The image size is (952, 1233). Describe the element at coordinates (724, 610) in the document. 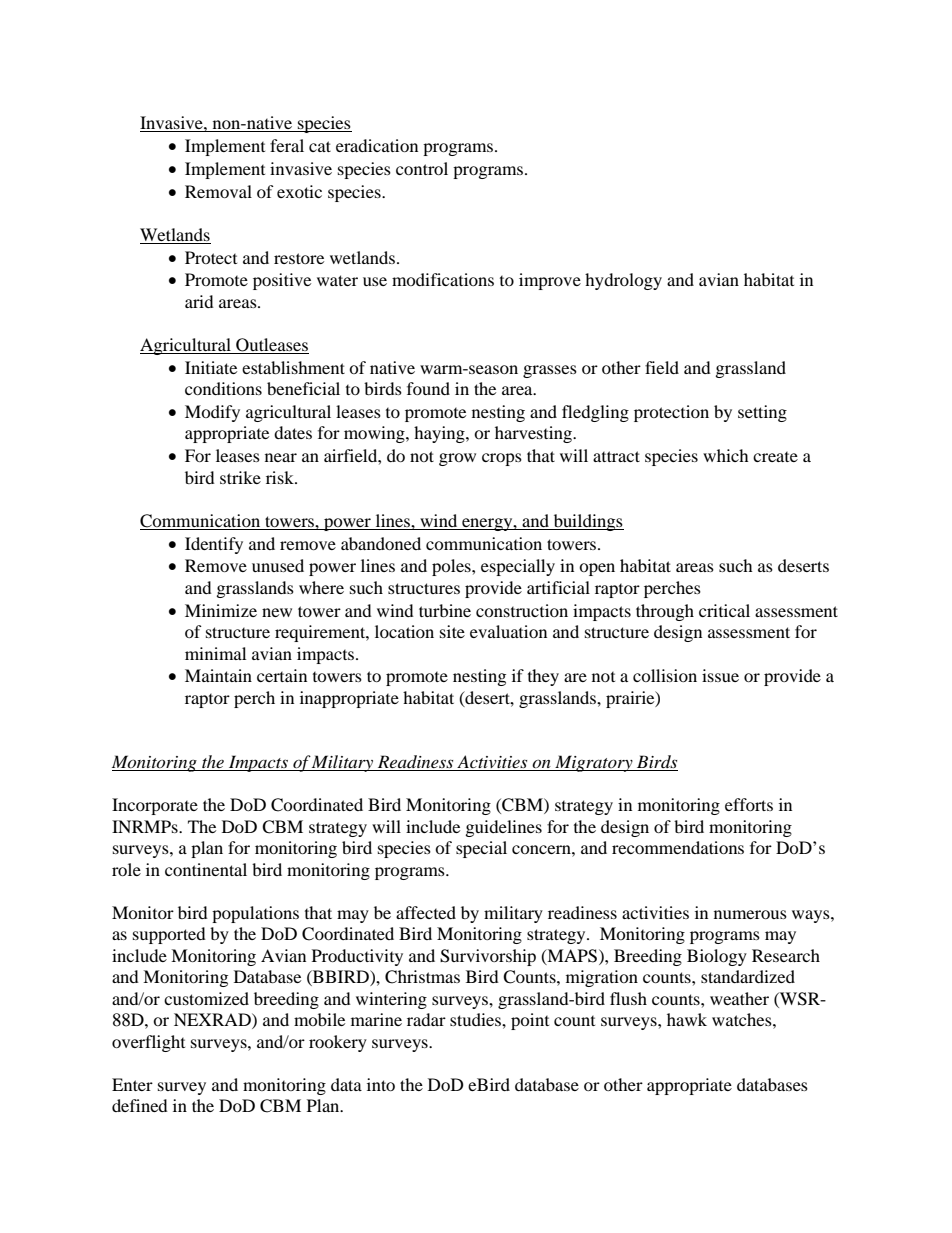

I see `critical` at that location.
